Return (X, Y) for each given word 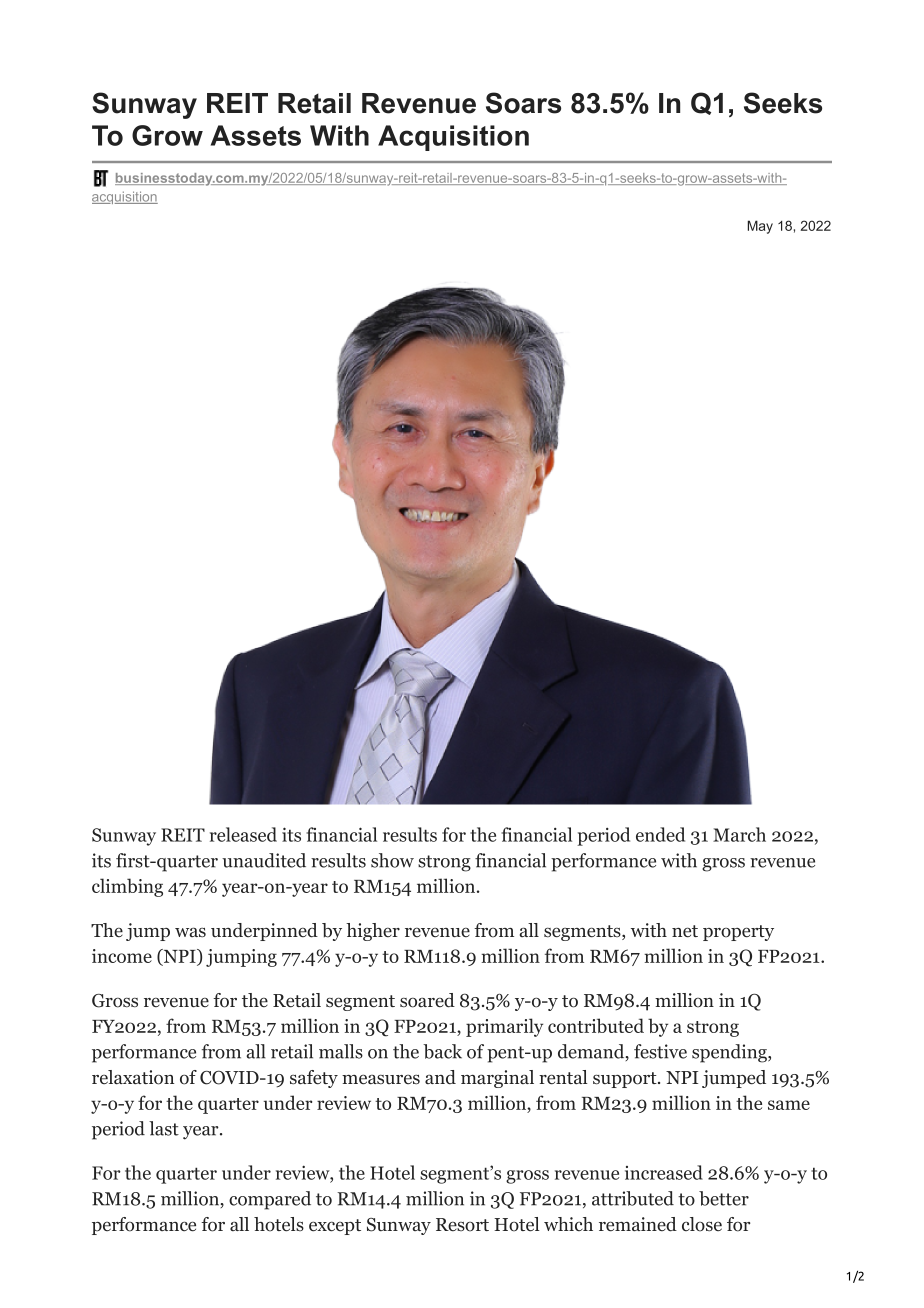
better (724, 1198)
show (392, 860)
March (739, 834)
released (243, 834)
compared (270, 1200)
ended (660, 834)
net (685, 931)
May (760, 227)
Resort (462, 1225)
